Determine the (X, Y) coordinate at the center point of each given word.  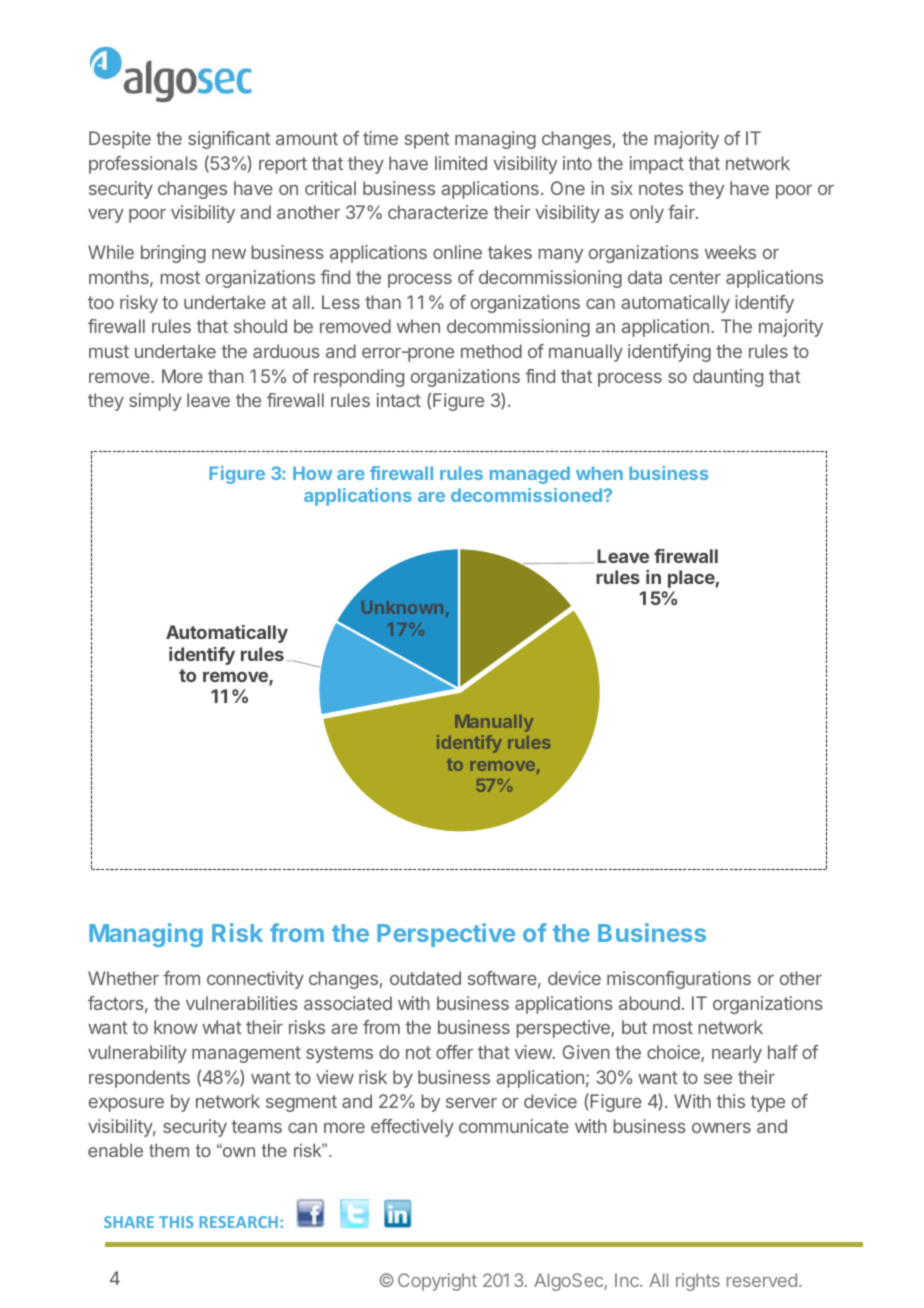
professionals (143, 165)
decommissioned (526, 495)
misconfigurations (679, 980)
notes (661, 188)
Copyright (437, 1282)
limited (461, 163)
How (312, 473)
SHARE (129, 1222)
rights (698, 1282)
